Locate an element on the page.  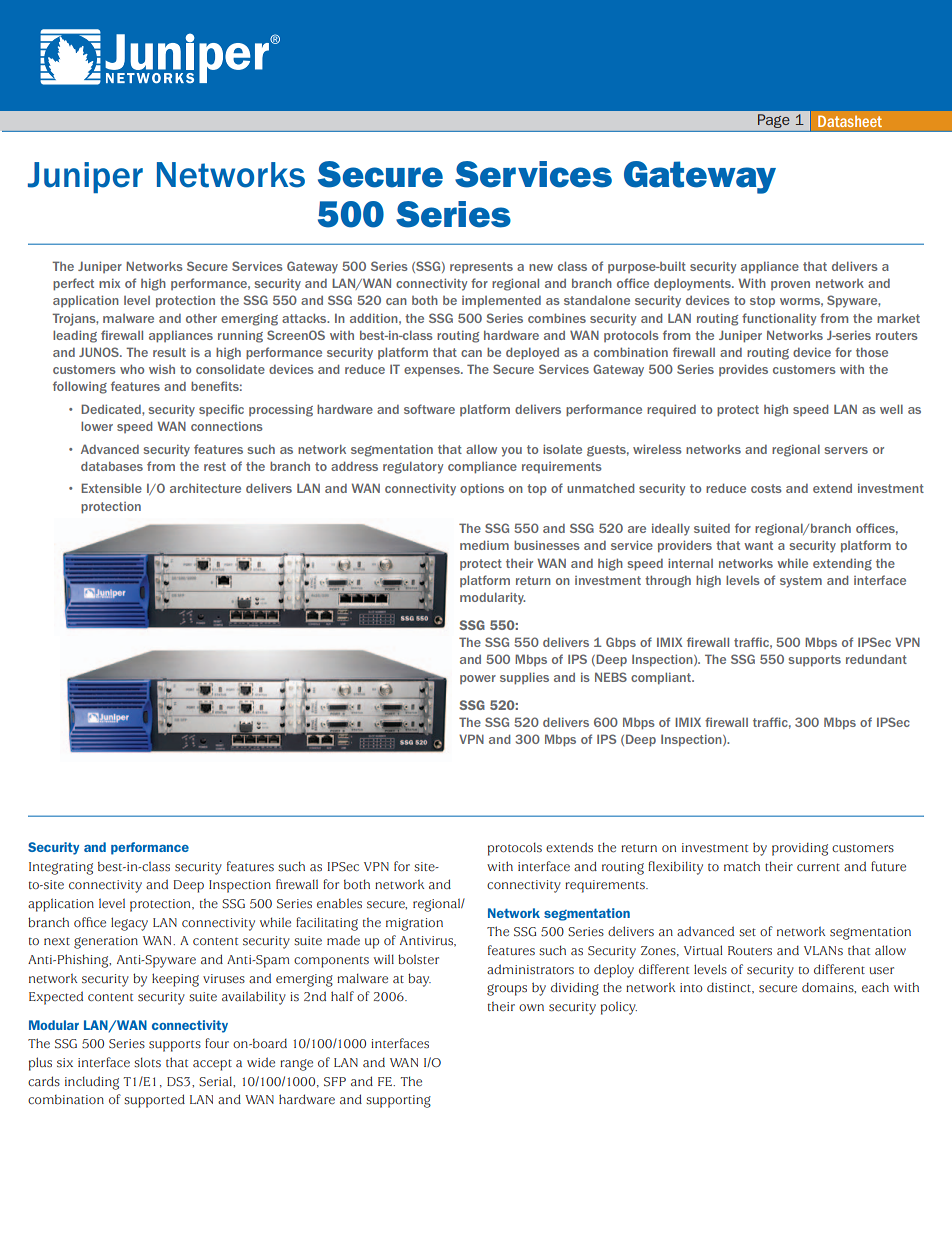
supporting is located at coordinates (398, 1101).
